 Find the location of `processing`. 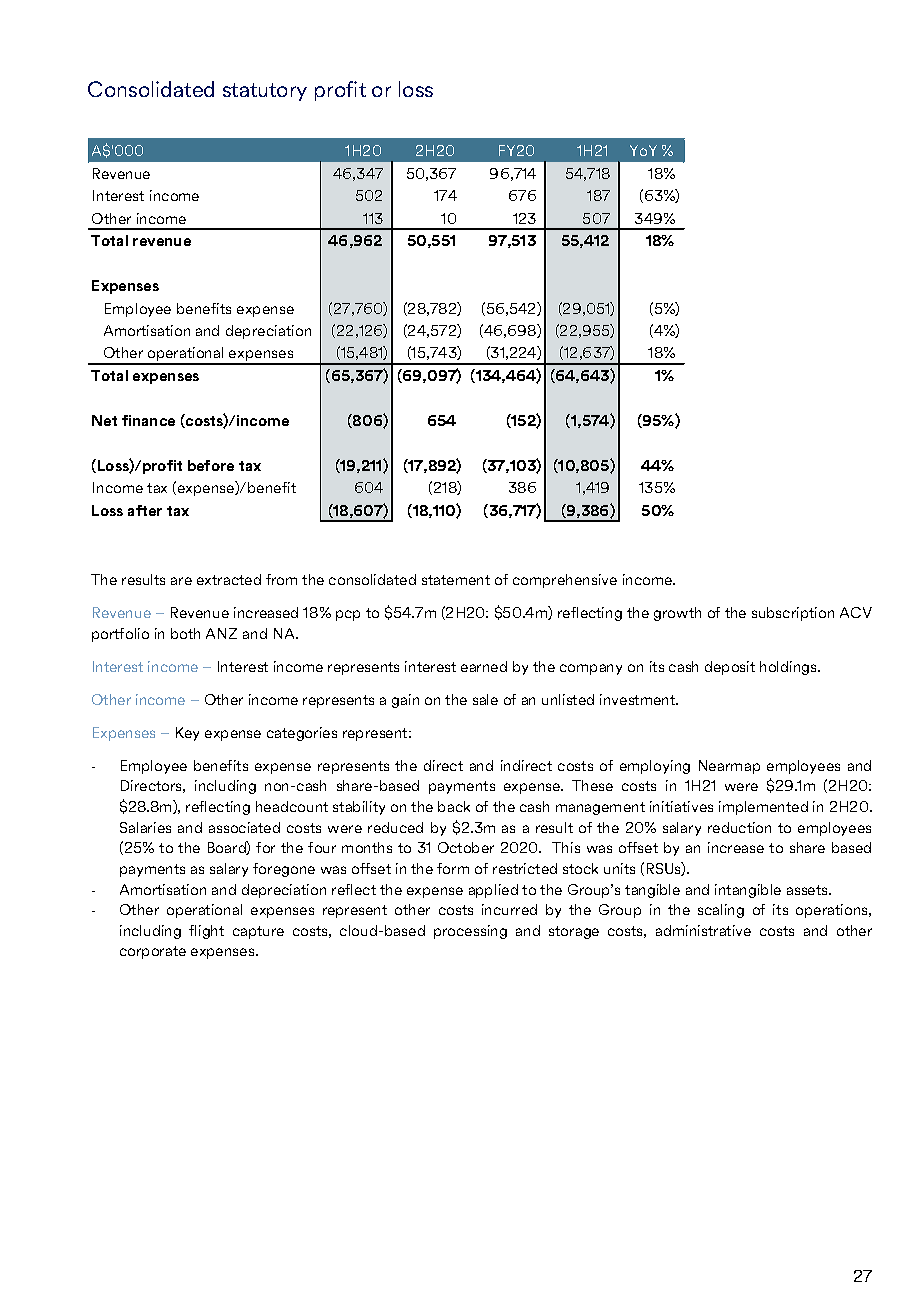

processing is located at coordinates (470, 932).
